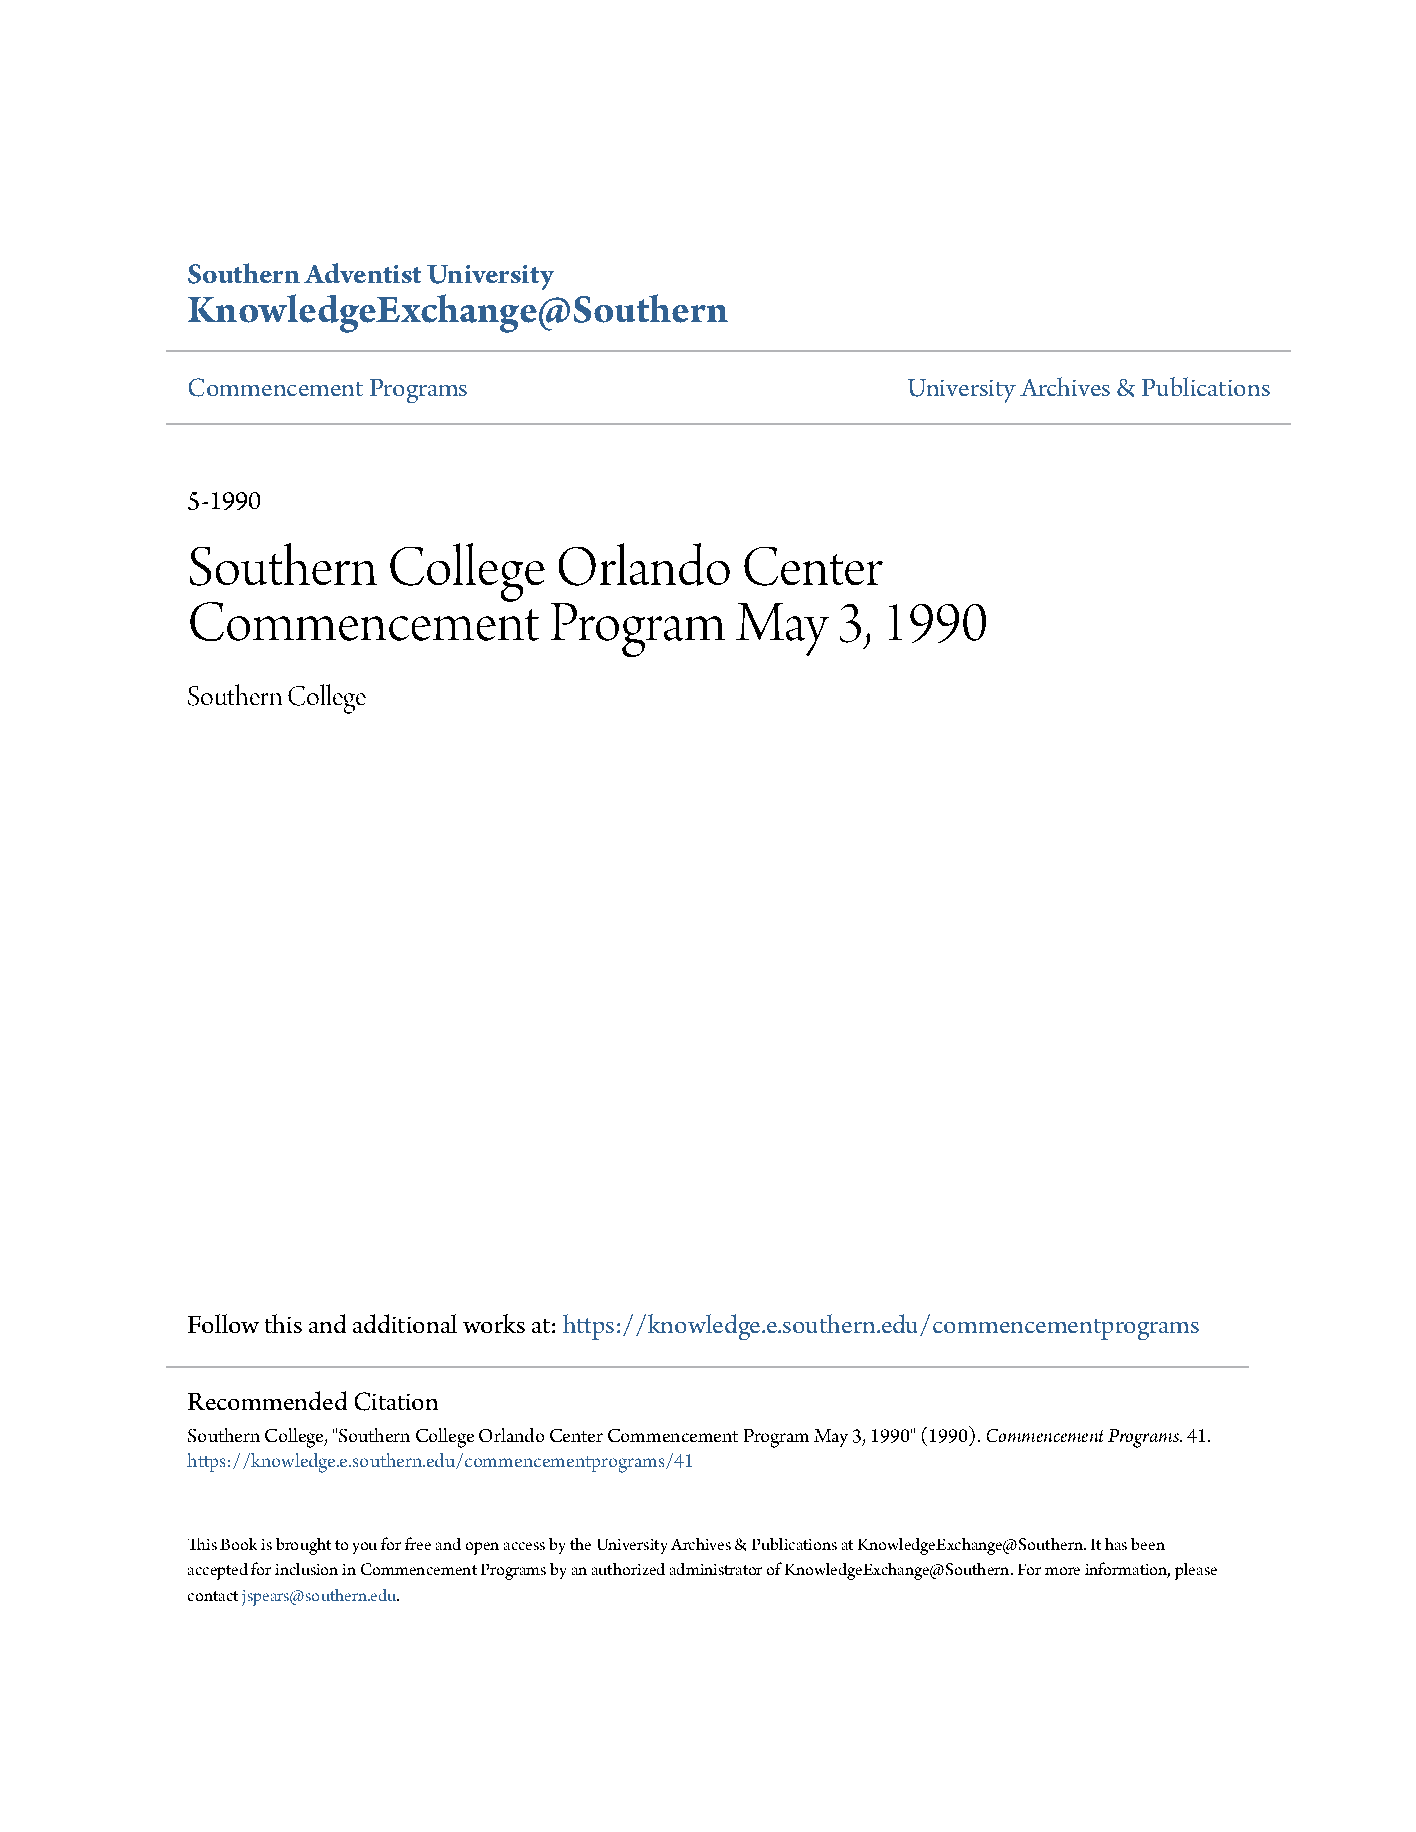 This screenshot has width=1416, height=1832. What do you see at coordinates (524, 1546) in the screenshot?
I see `access` at bounding box center [524, 1546].
